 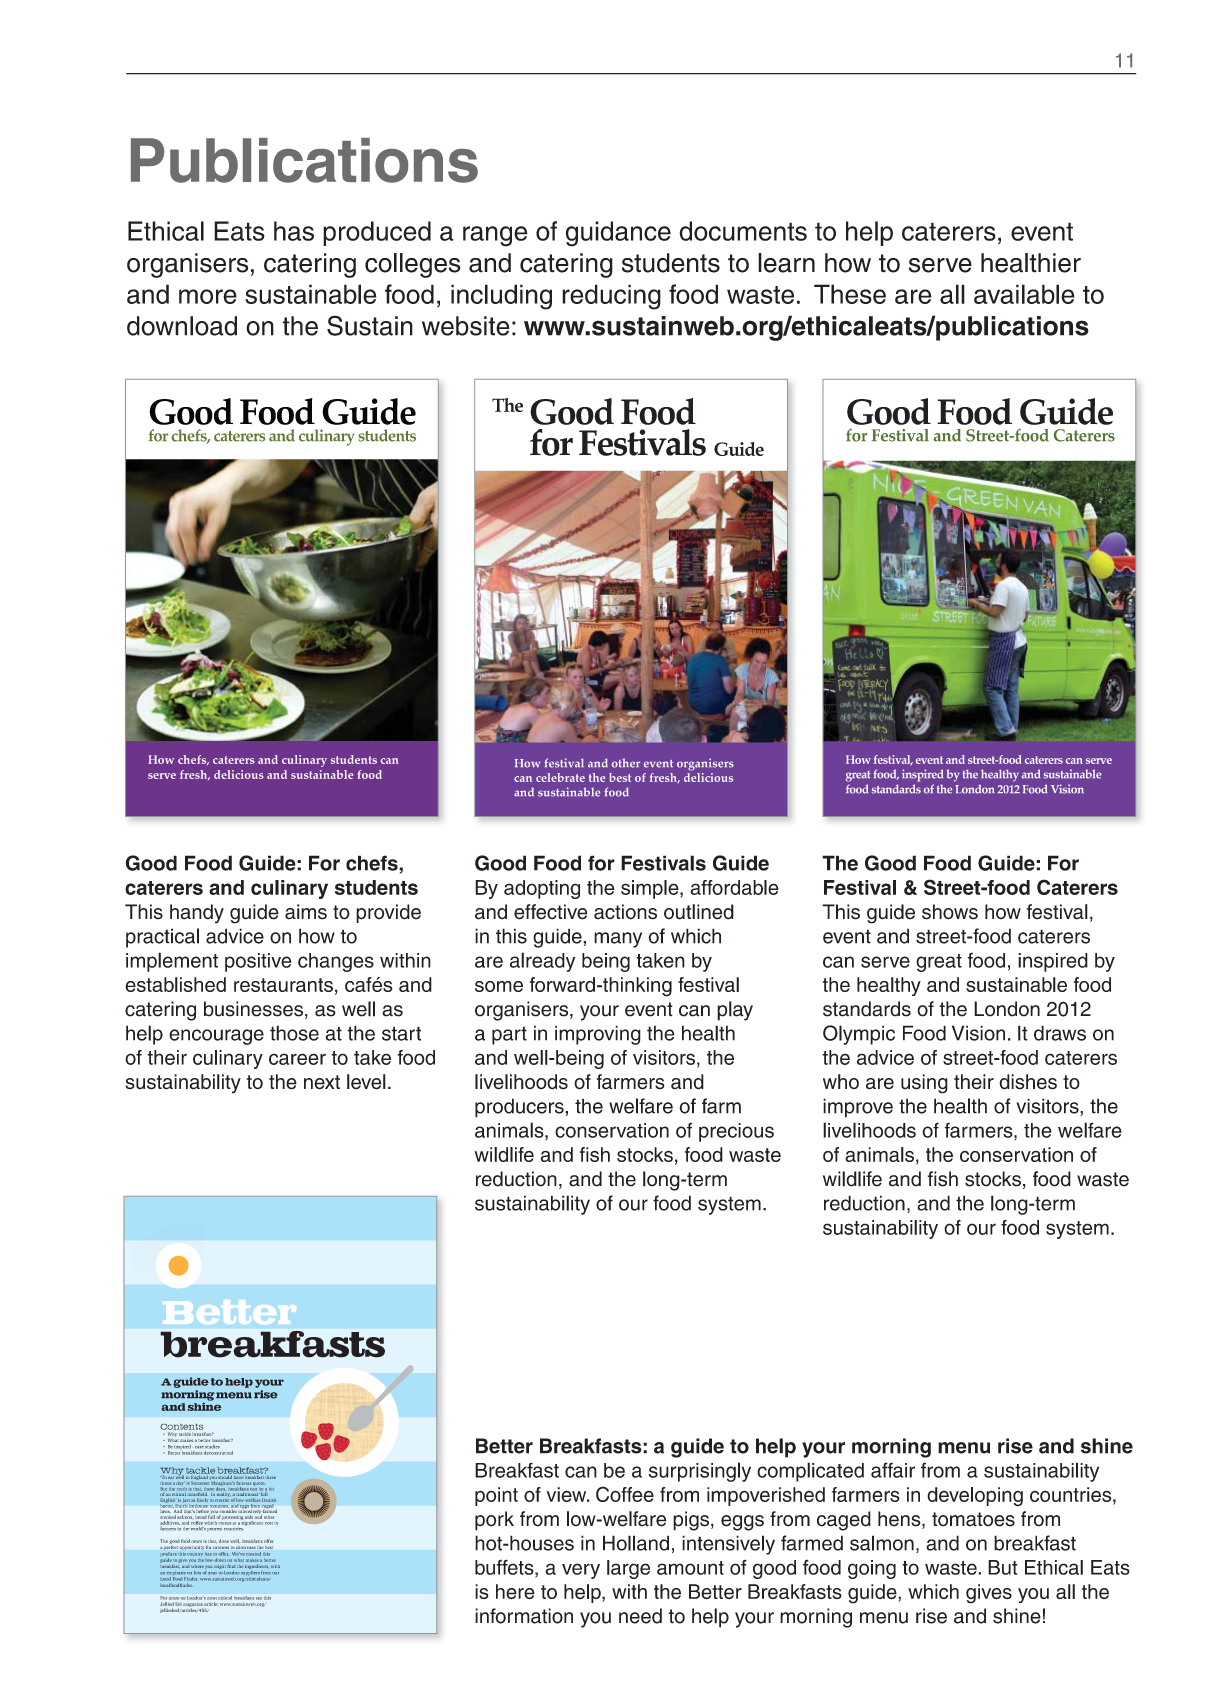 I want to click on reducing, so click(x=611, y=297).
